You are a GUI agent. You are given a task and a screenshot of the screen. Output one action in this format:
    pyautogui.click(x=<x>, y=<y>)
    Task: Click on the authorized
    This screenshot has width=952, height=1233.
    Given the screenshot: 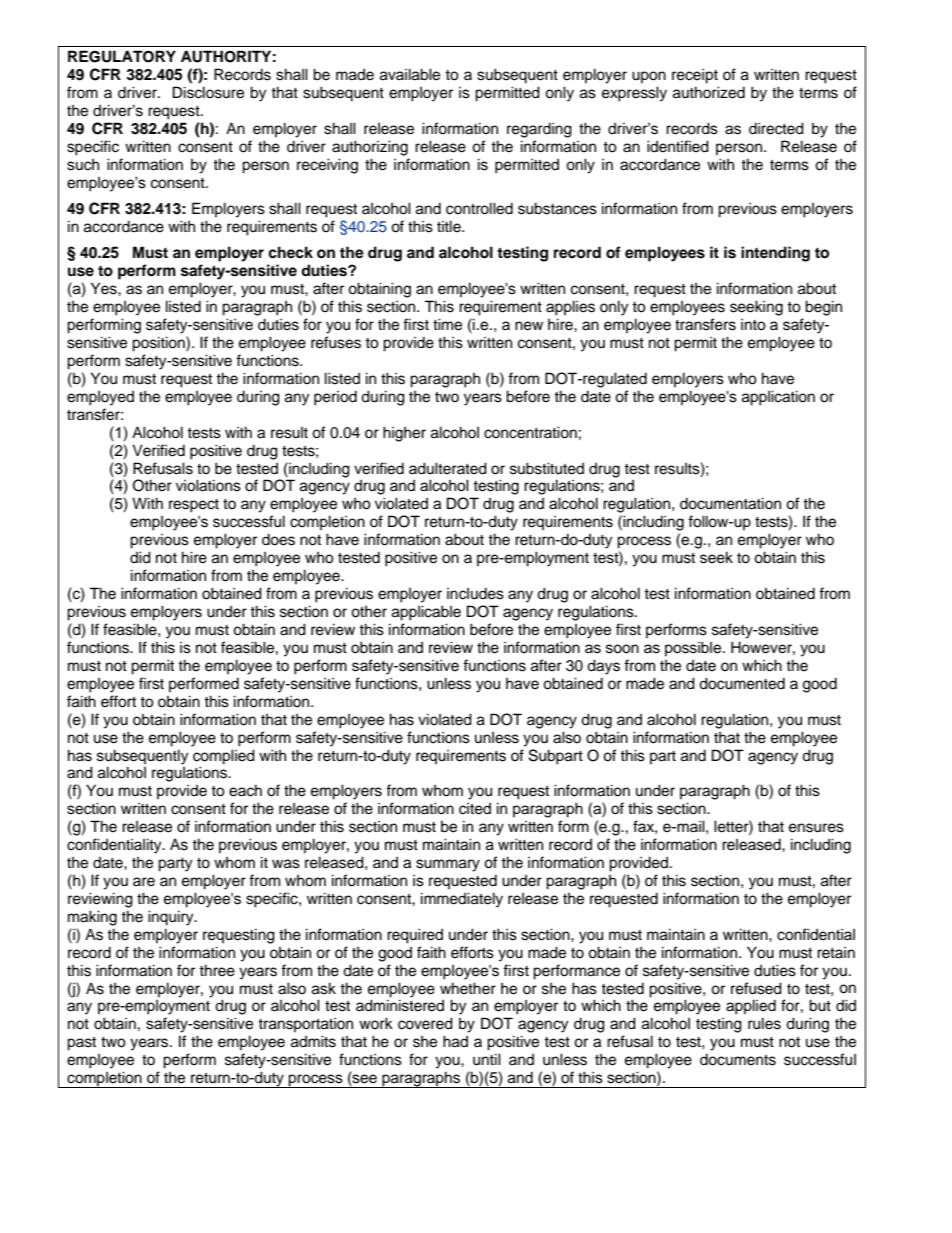 What is the action you would take?
    pyautogui.click(x=709, y=92)
